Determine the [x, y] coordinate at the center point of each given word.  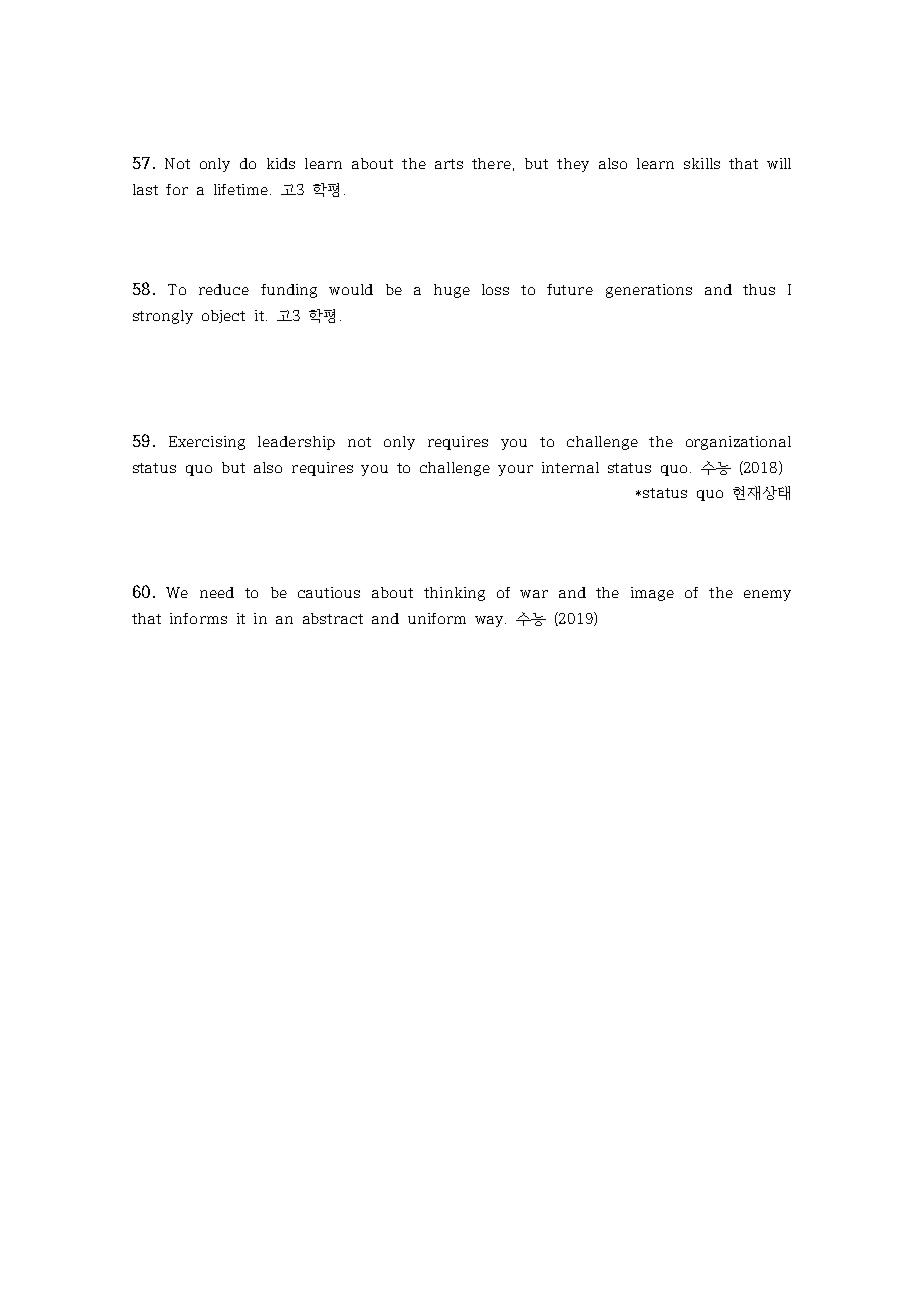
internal [570, 467]
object [223, 316]
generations [649, 291]
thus [759, 289]
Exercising [207, 443]
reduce [224, 289]
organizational [738, 443]
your [515, 470]
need [217, 592]
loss [495, 289]
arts [449, 164]
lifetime [241, 189]
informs [198, 618]
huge [452, 291]
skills [702, 163]
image [652, 594]
